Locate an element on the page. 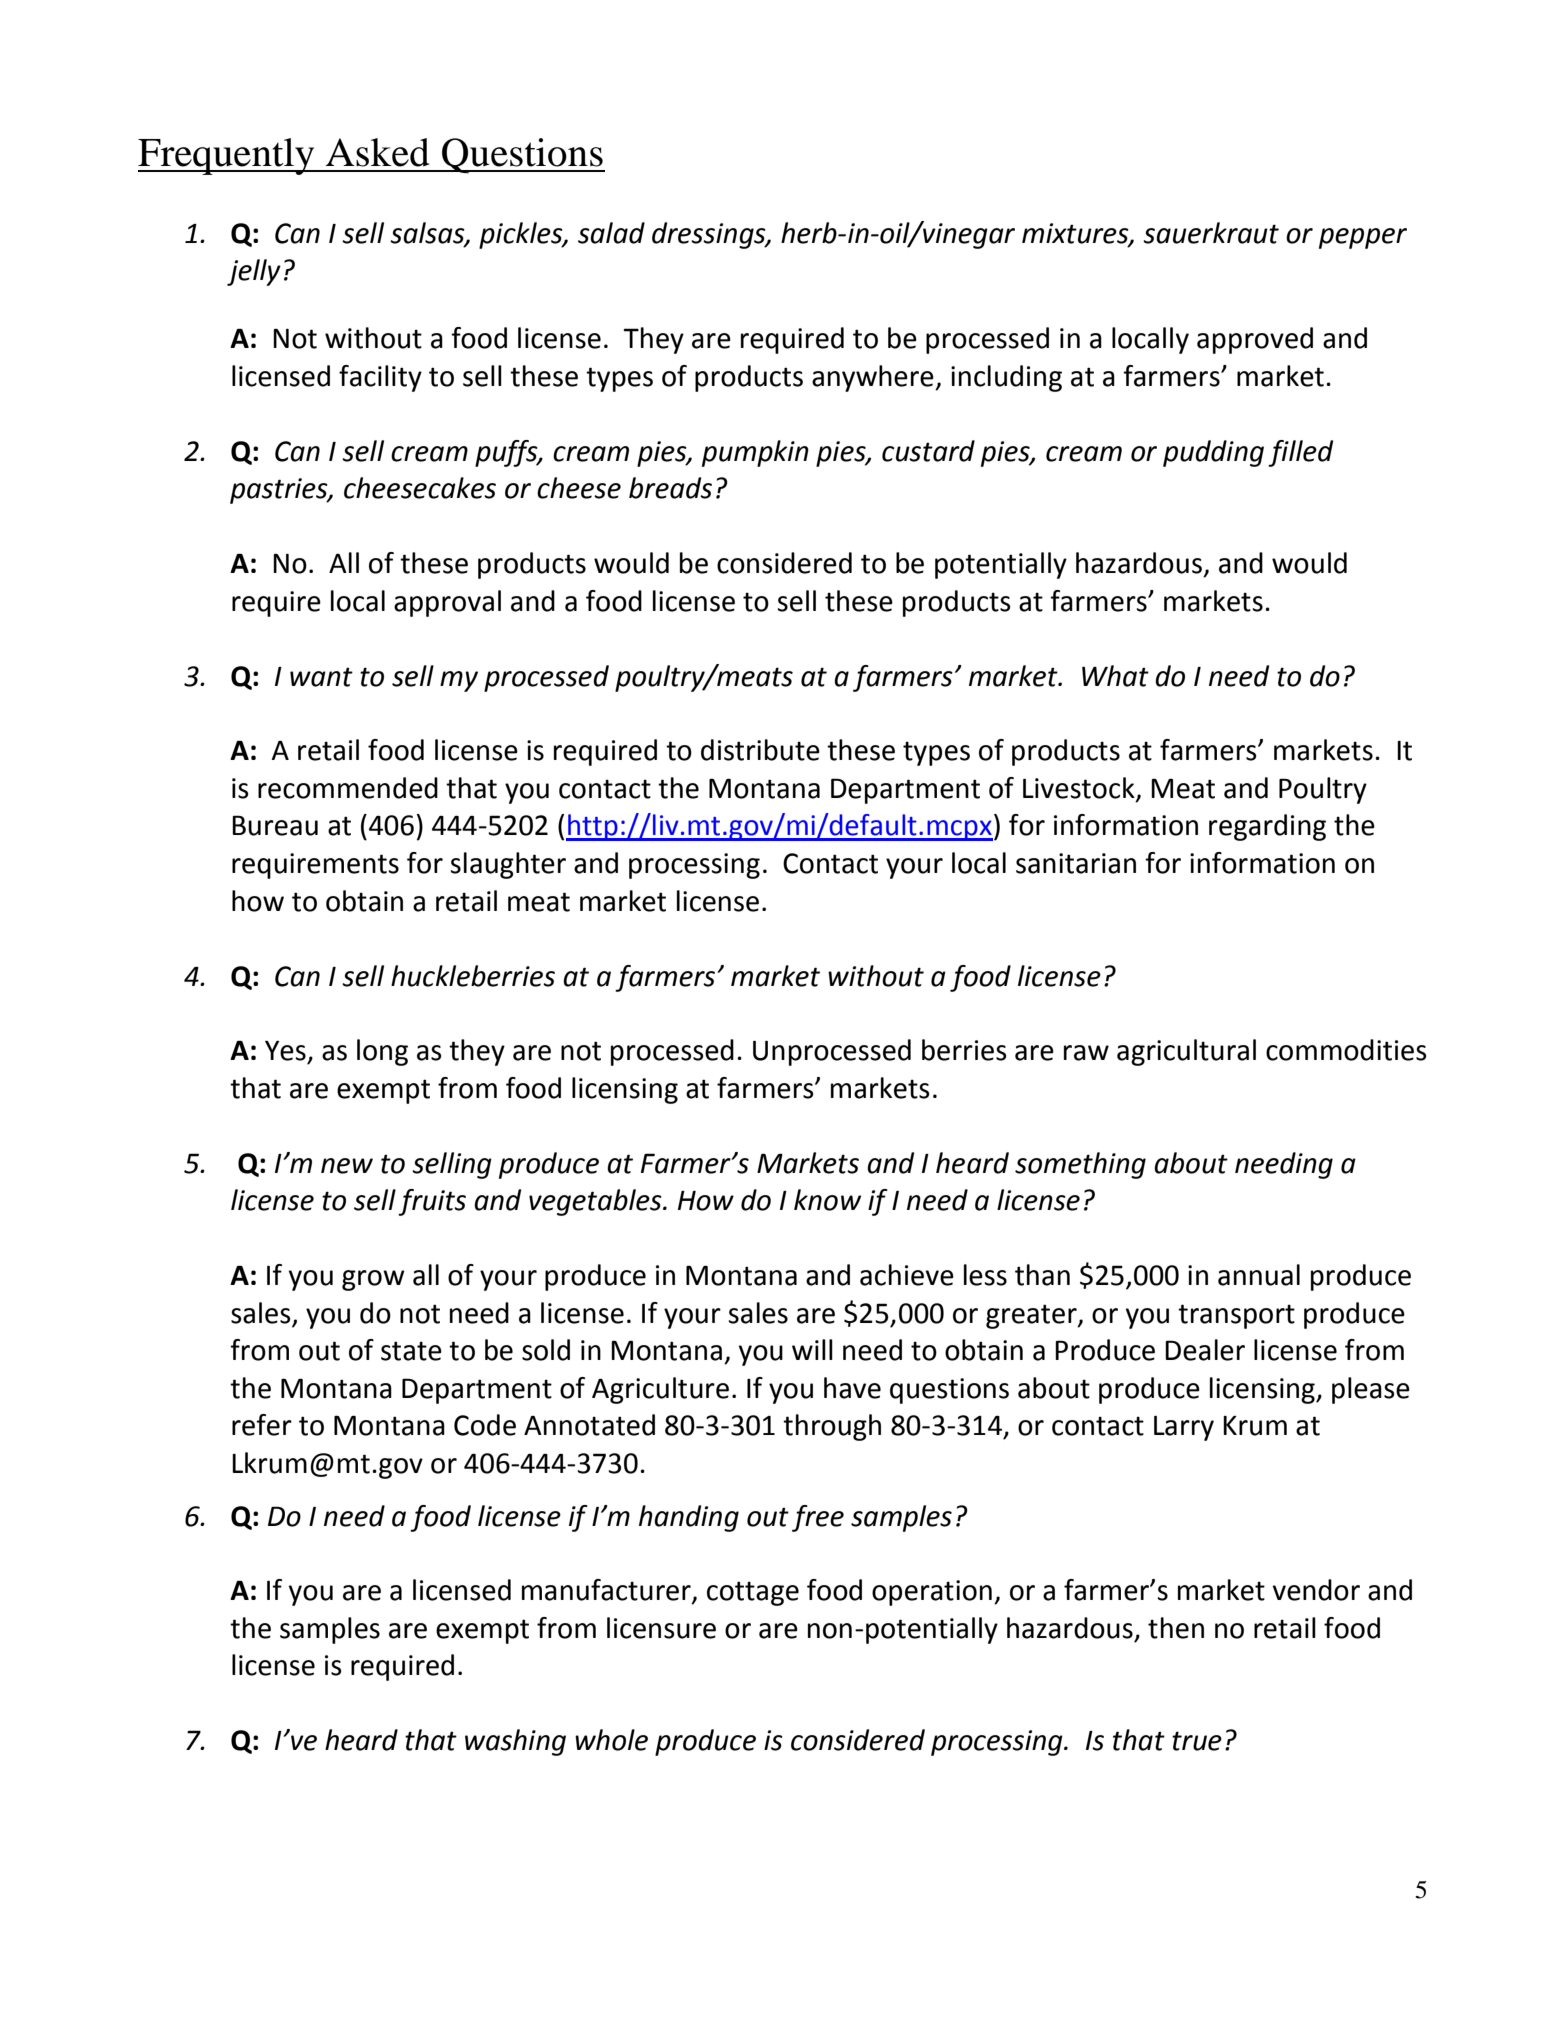 The width and height of the image is (1566, 2026). breads is located at coordinates (670, 488).
